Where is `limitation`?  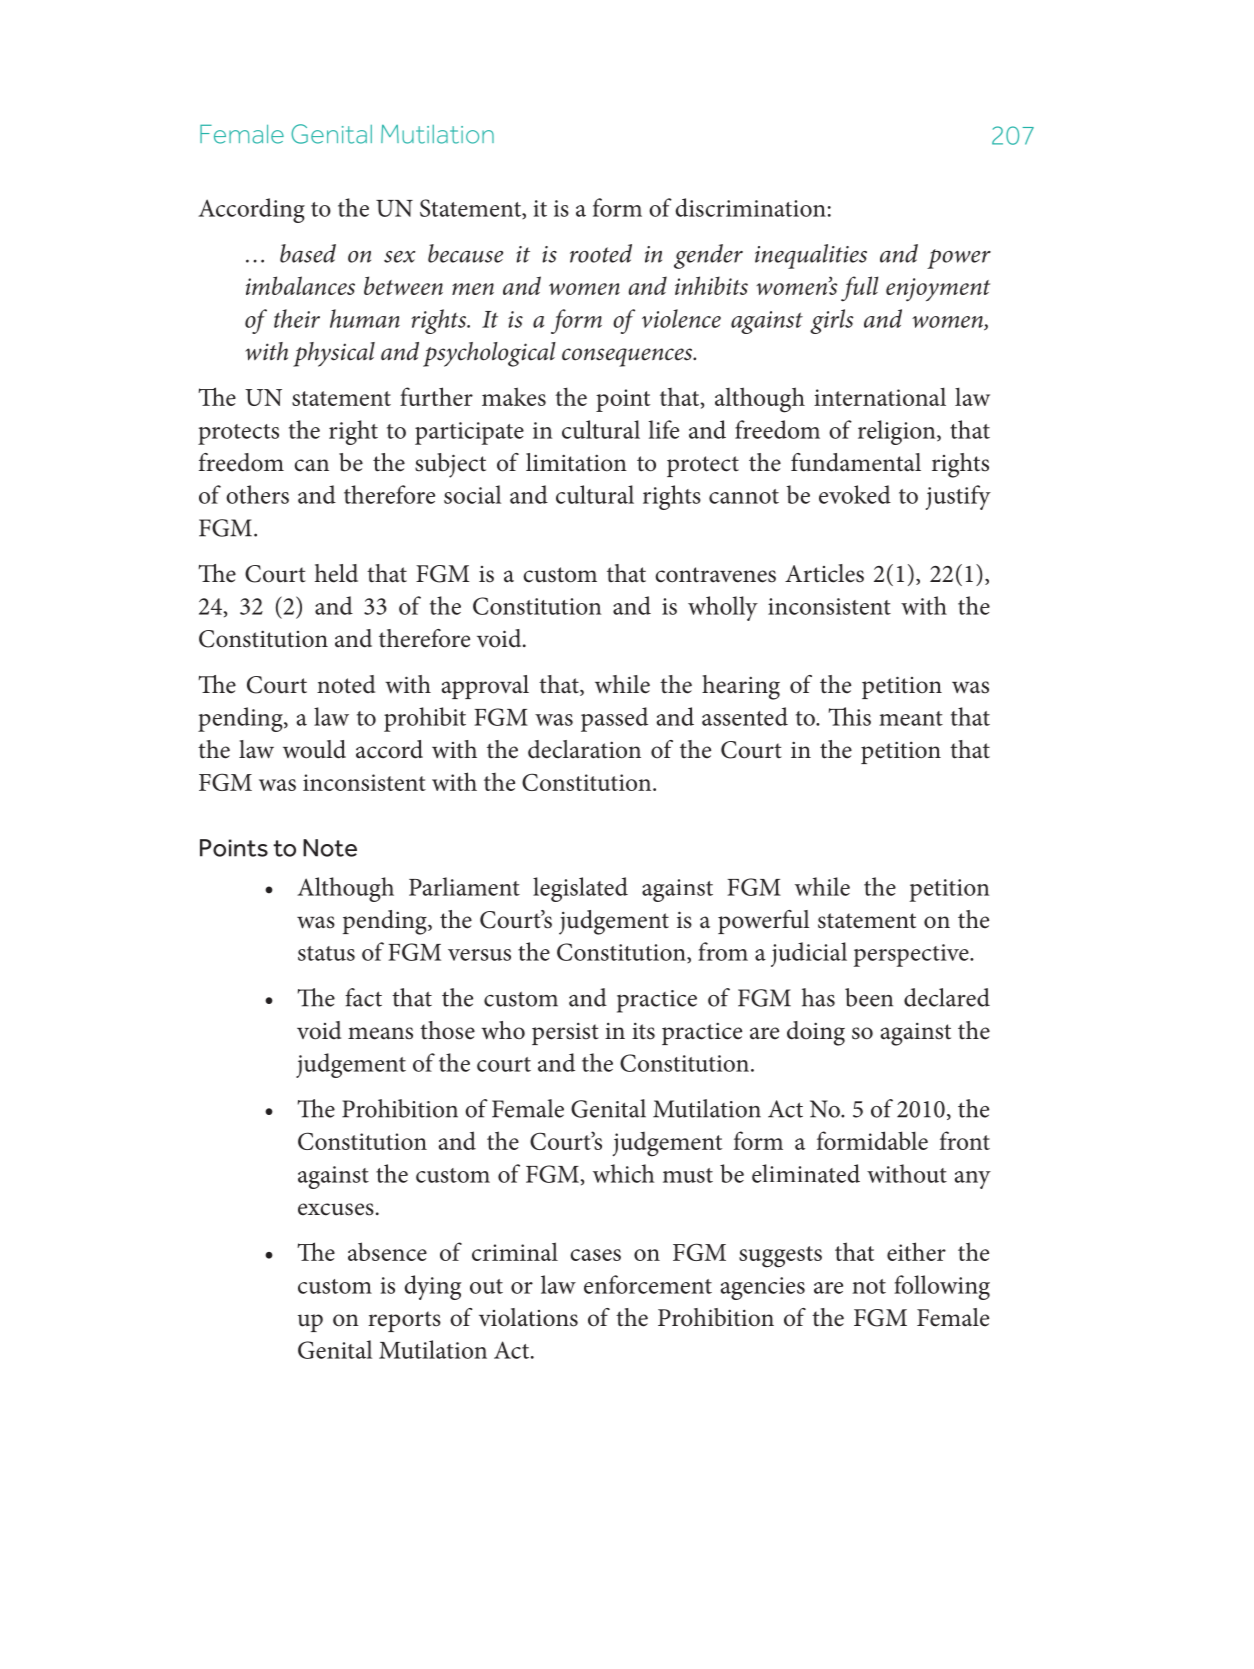 limitation is located at coordinates (576, 462).
